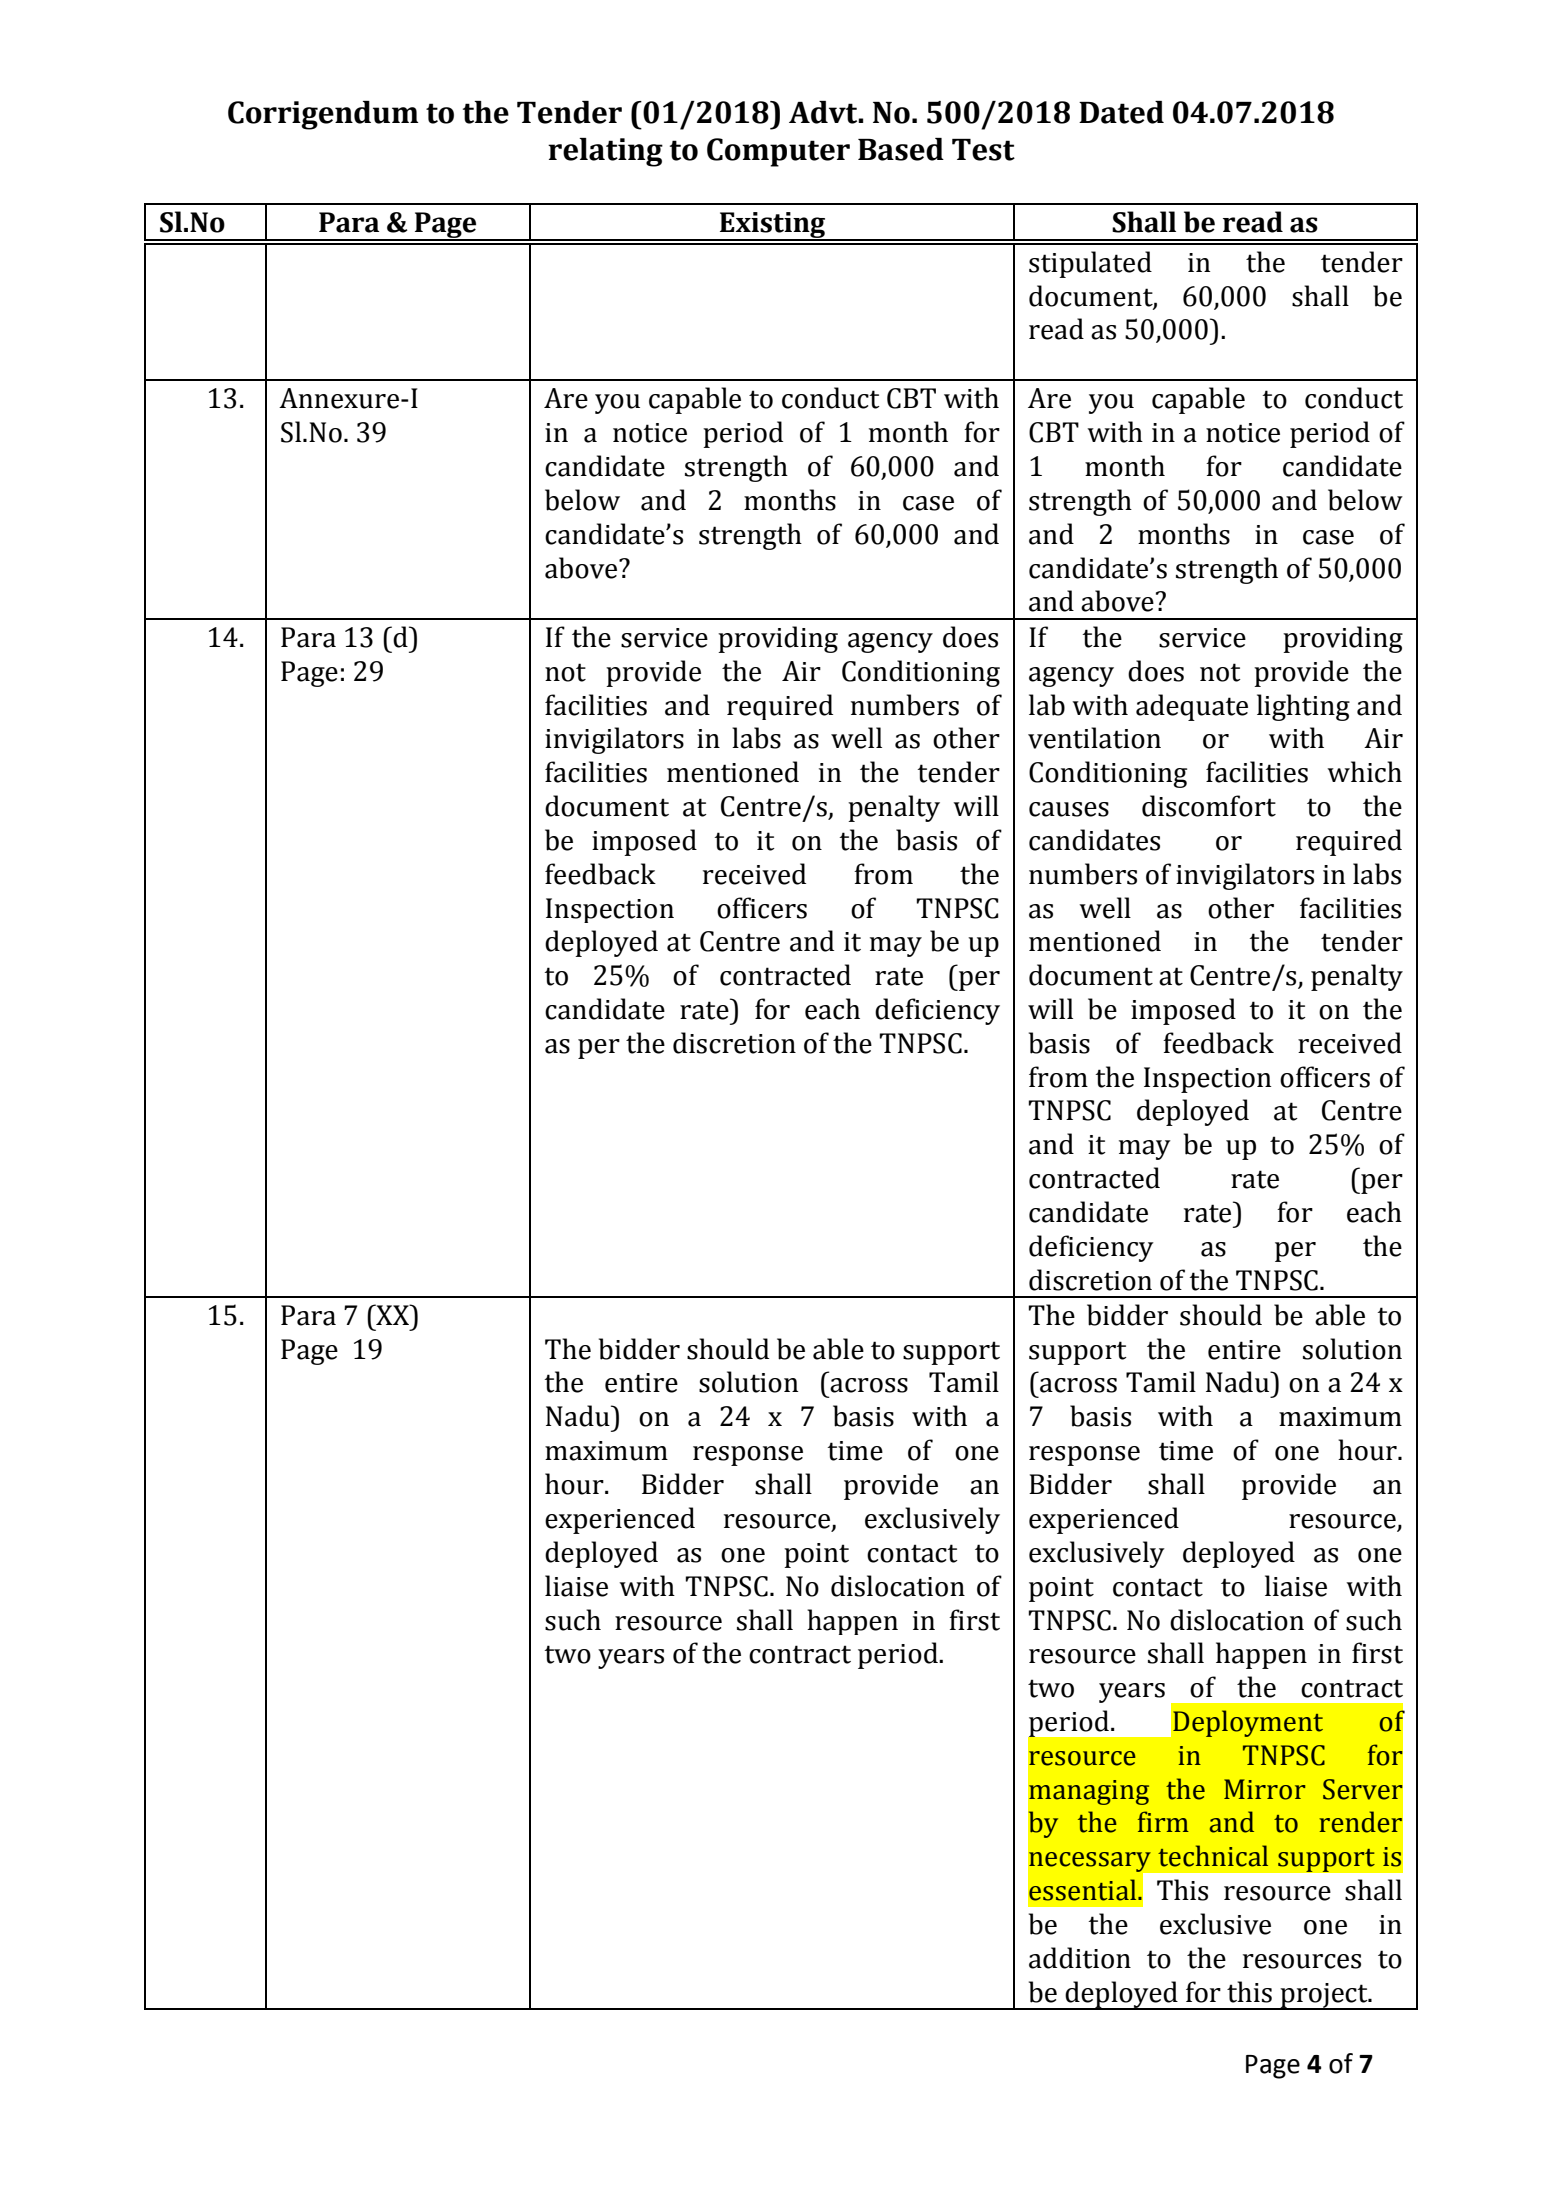 The width and height of the document is (1562, 2209). Describe the element at coordinates (983, 150) in the document. I see `Test` at that location.
